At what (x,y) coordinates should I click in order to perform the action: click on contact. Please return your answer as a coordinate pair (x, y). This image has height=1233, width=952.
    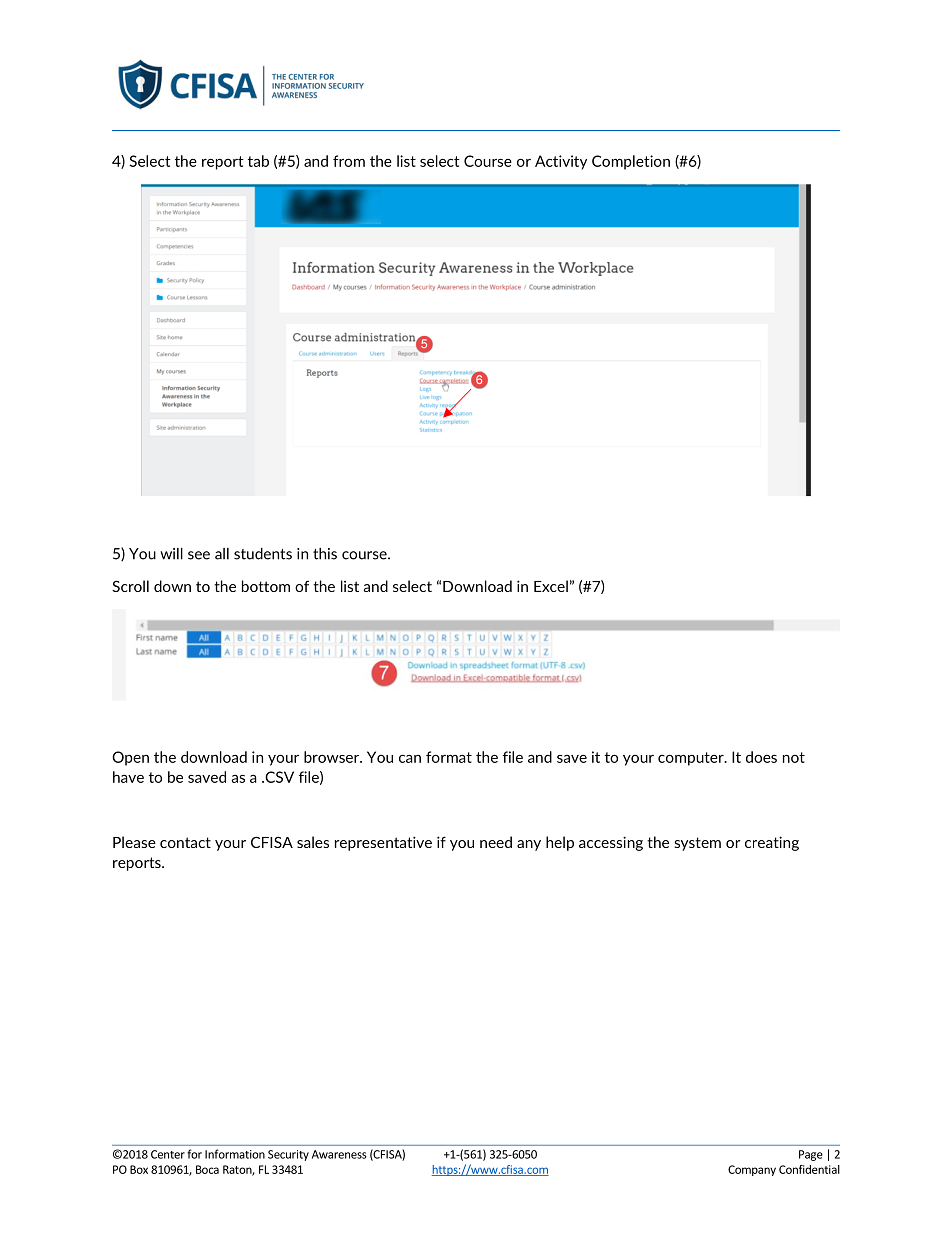
    Looking at the image, I should click on (185, 842).
